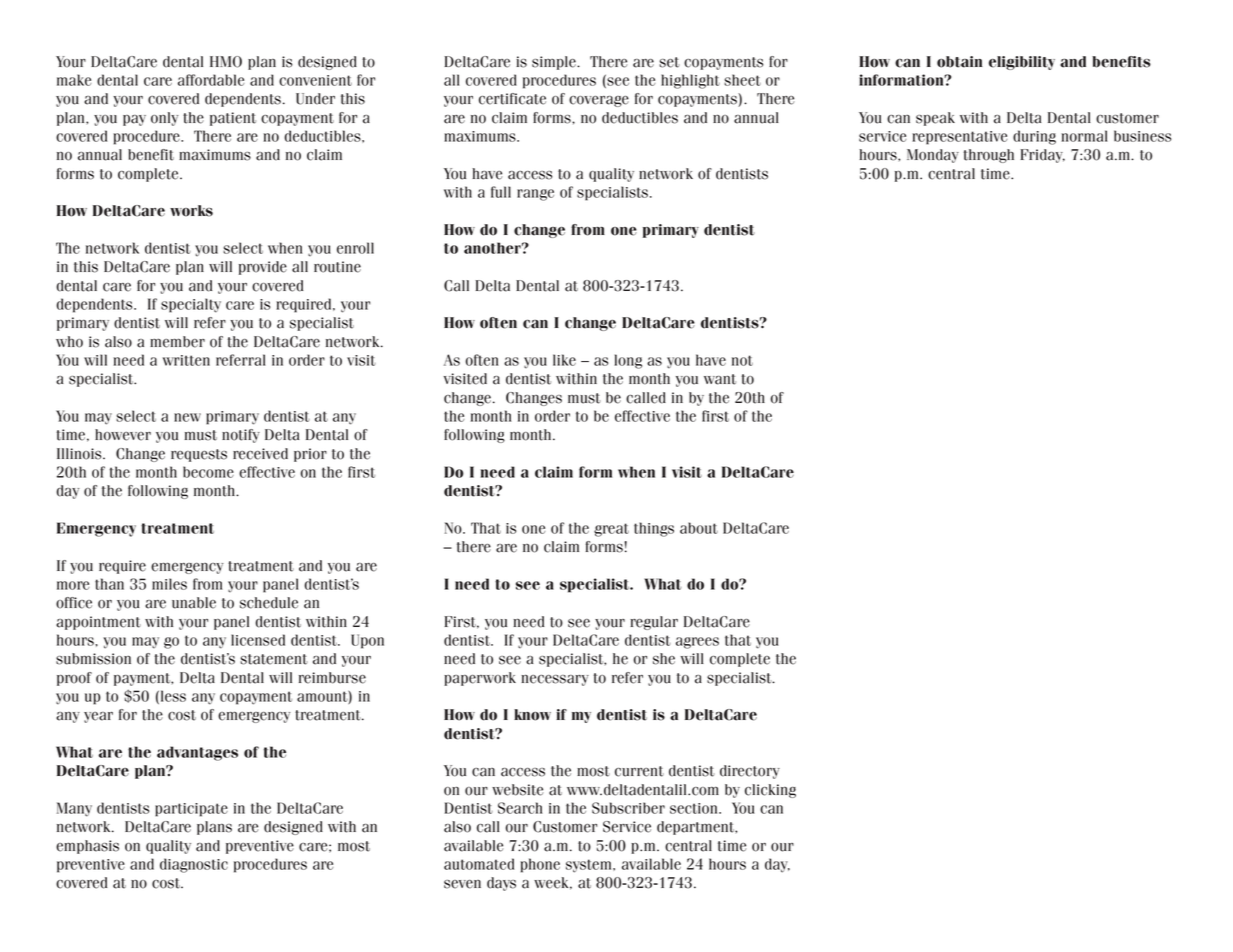 Image resolution: width=1233 pixels, height=952 pixels. What do you see at coordinates (208, 472) in the document?
I see `become` at bounding box center [208, 472].
